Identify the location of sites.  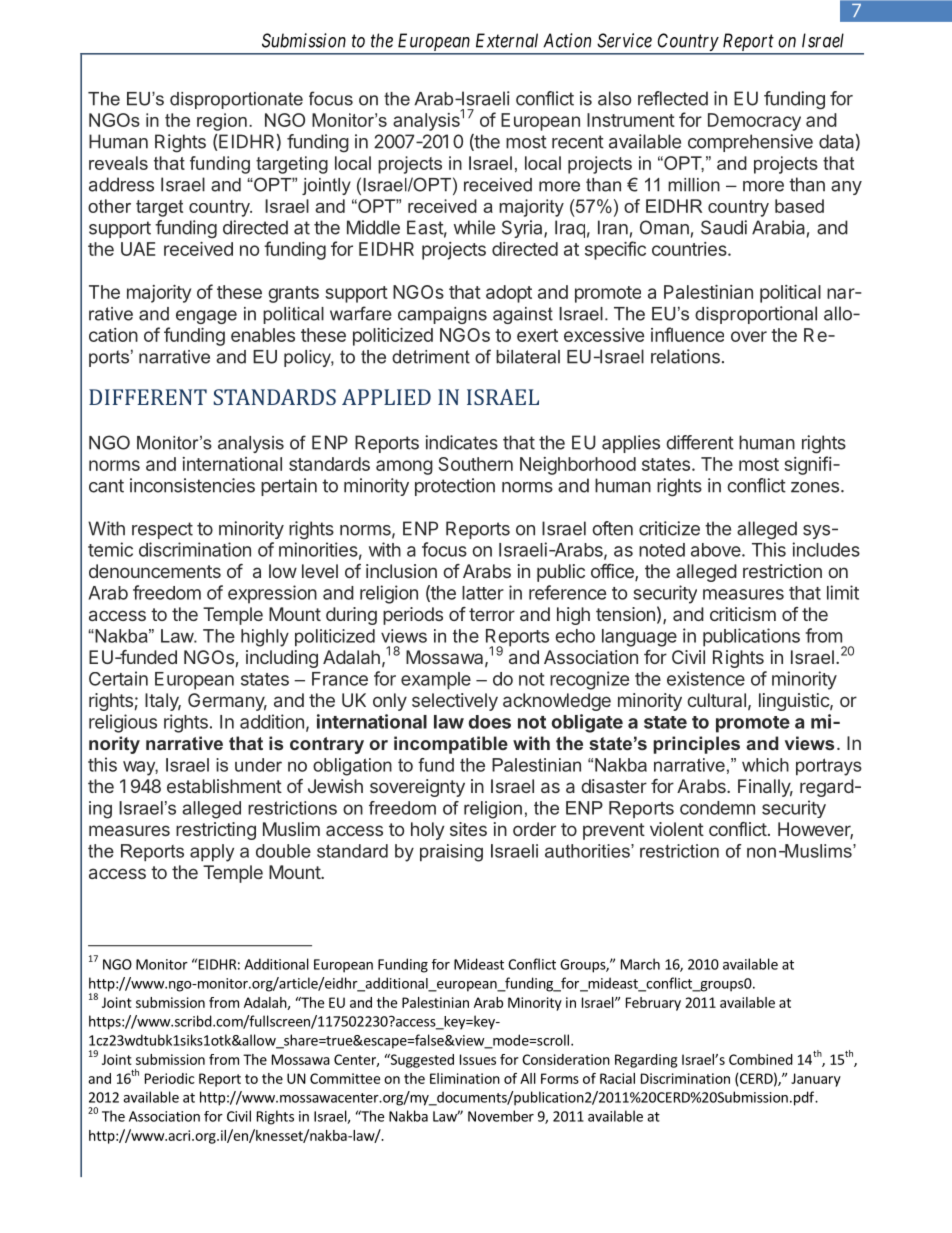
(468, 829).
